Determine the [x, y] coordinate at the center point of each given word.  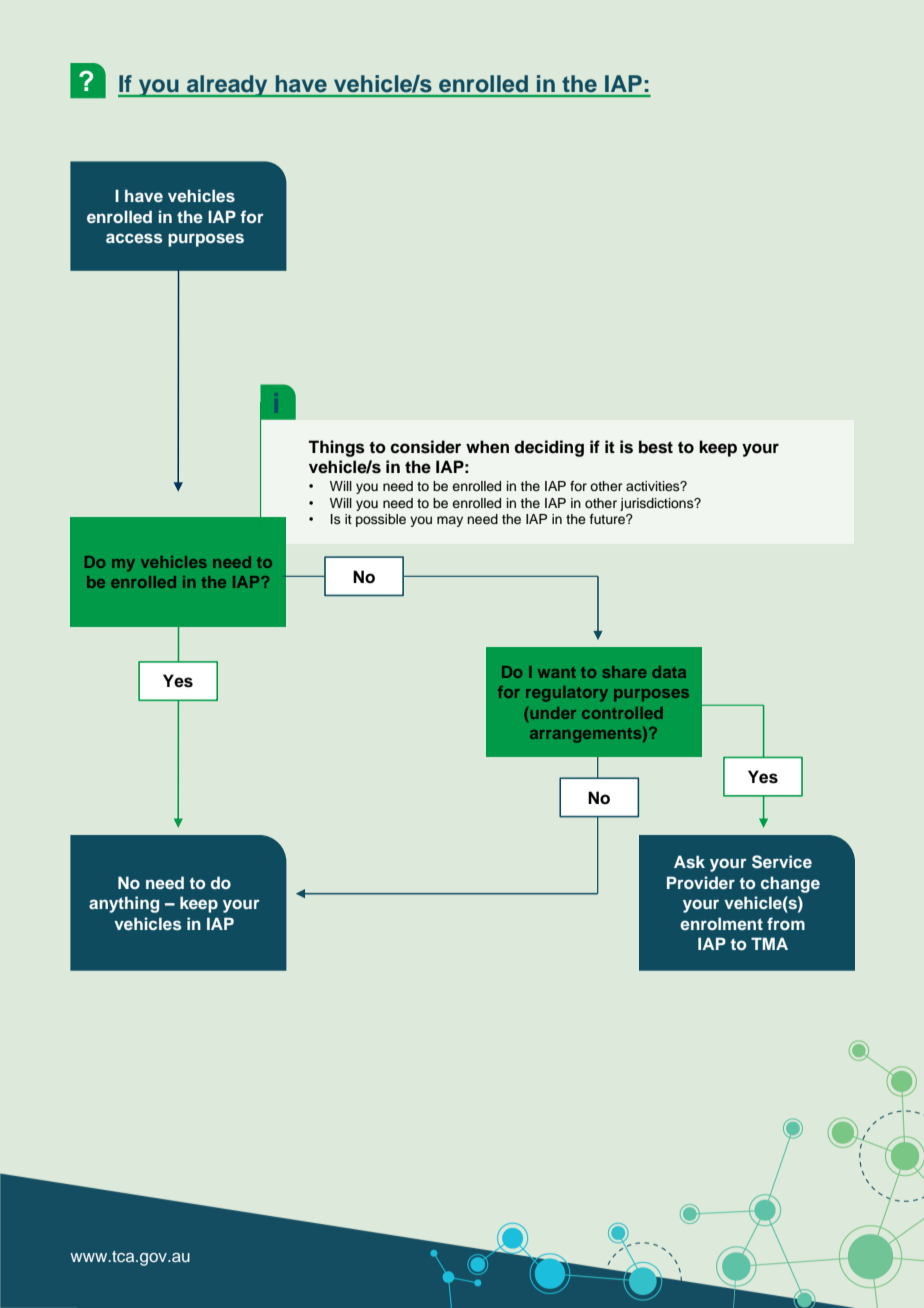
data [669, 672]
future [608, 519]
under [553, 713]
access [134, 238]
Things [336, 448]
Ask [689, 861]
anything [124, 904]
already [227, 86]
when [487, 447]
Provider [701, 882]
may [450, 521]
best [656, 447]
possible [381, 520]
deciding [549, 448]
